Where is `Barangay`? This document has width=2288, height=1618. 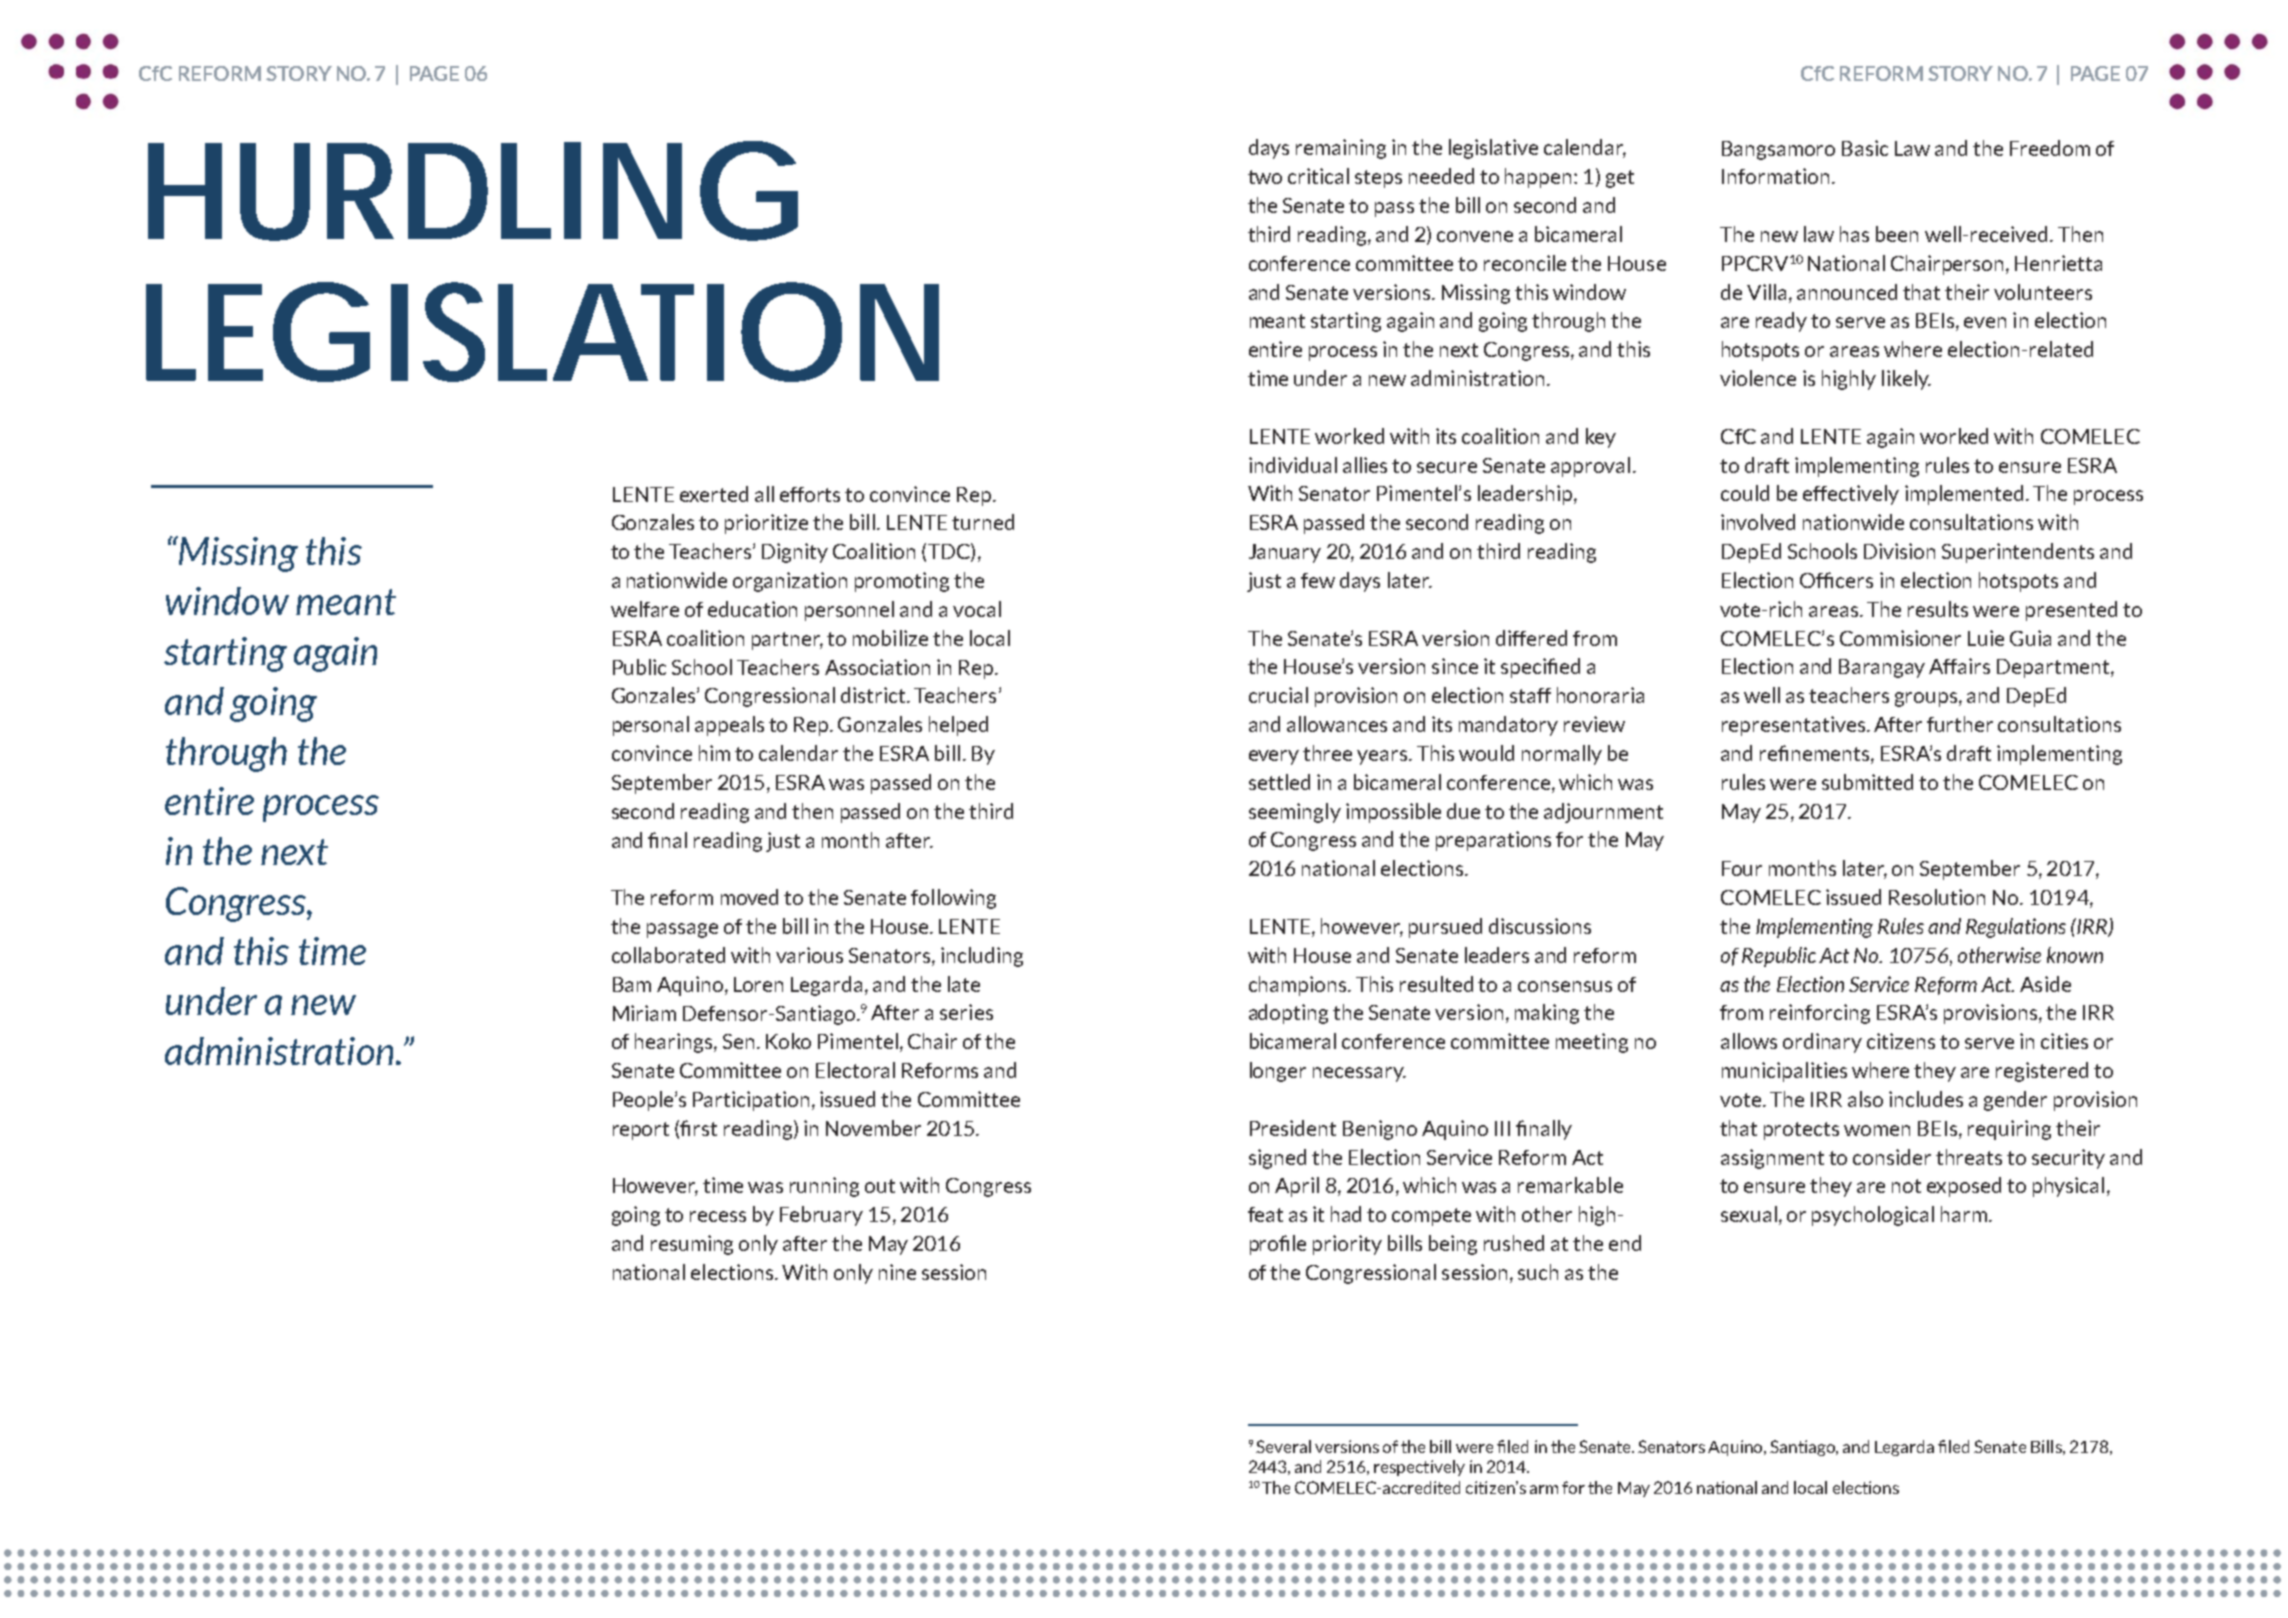 Barangay is located at coordinates (1882, 668).
